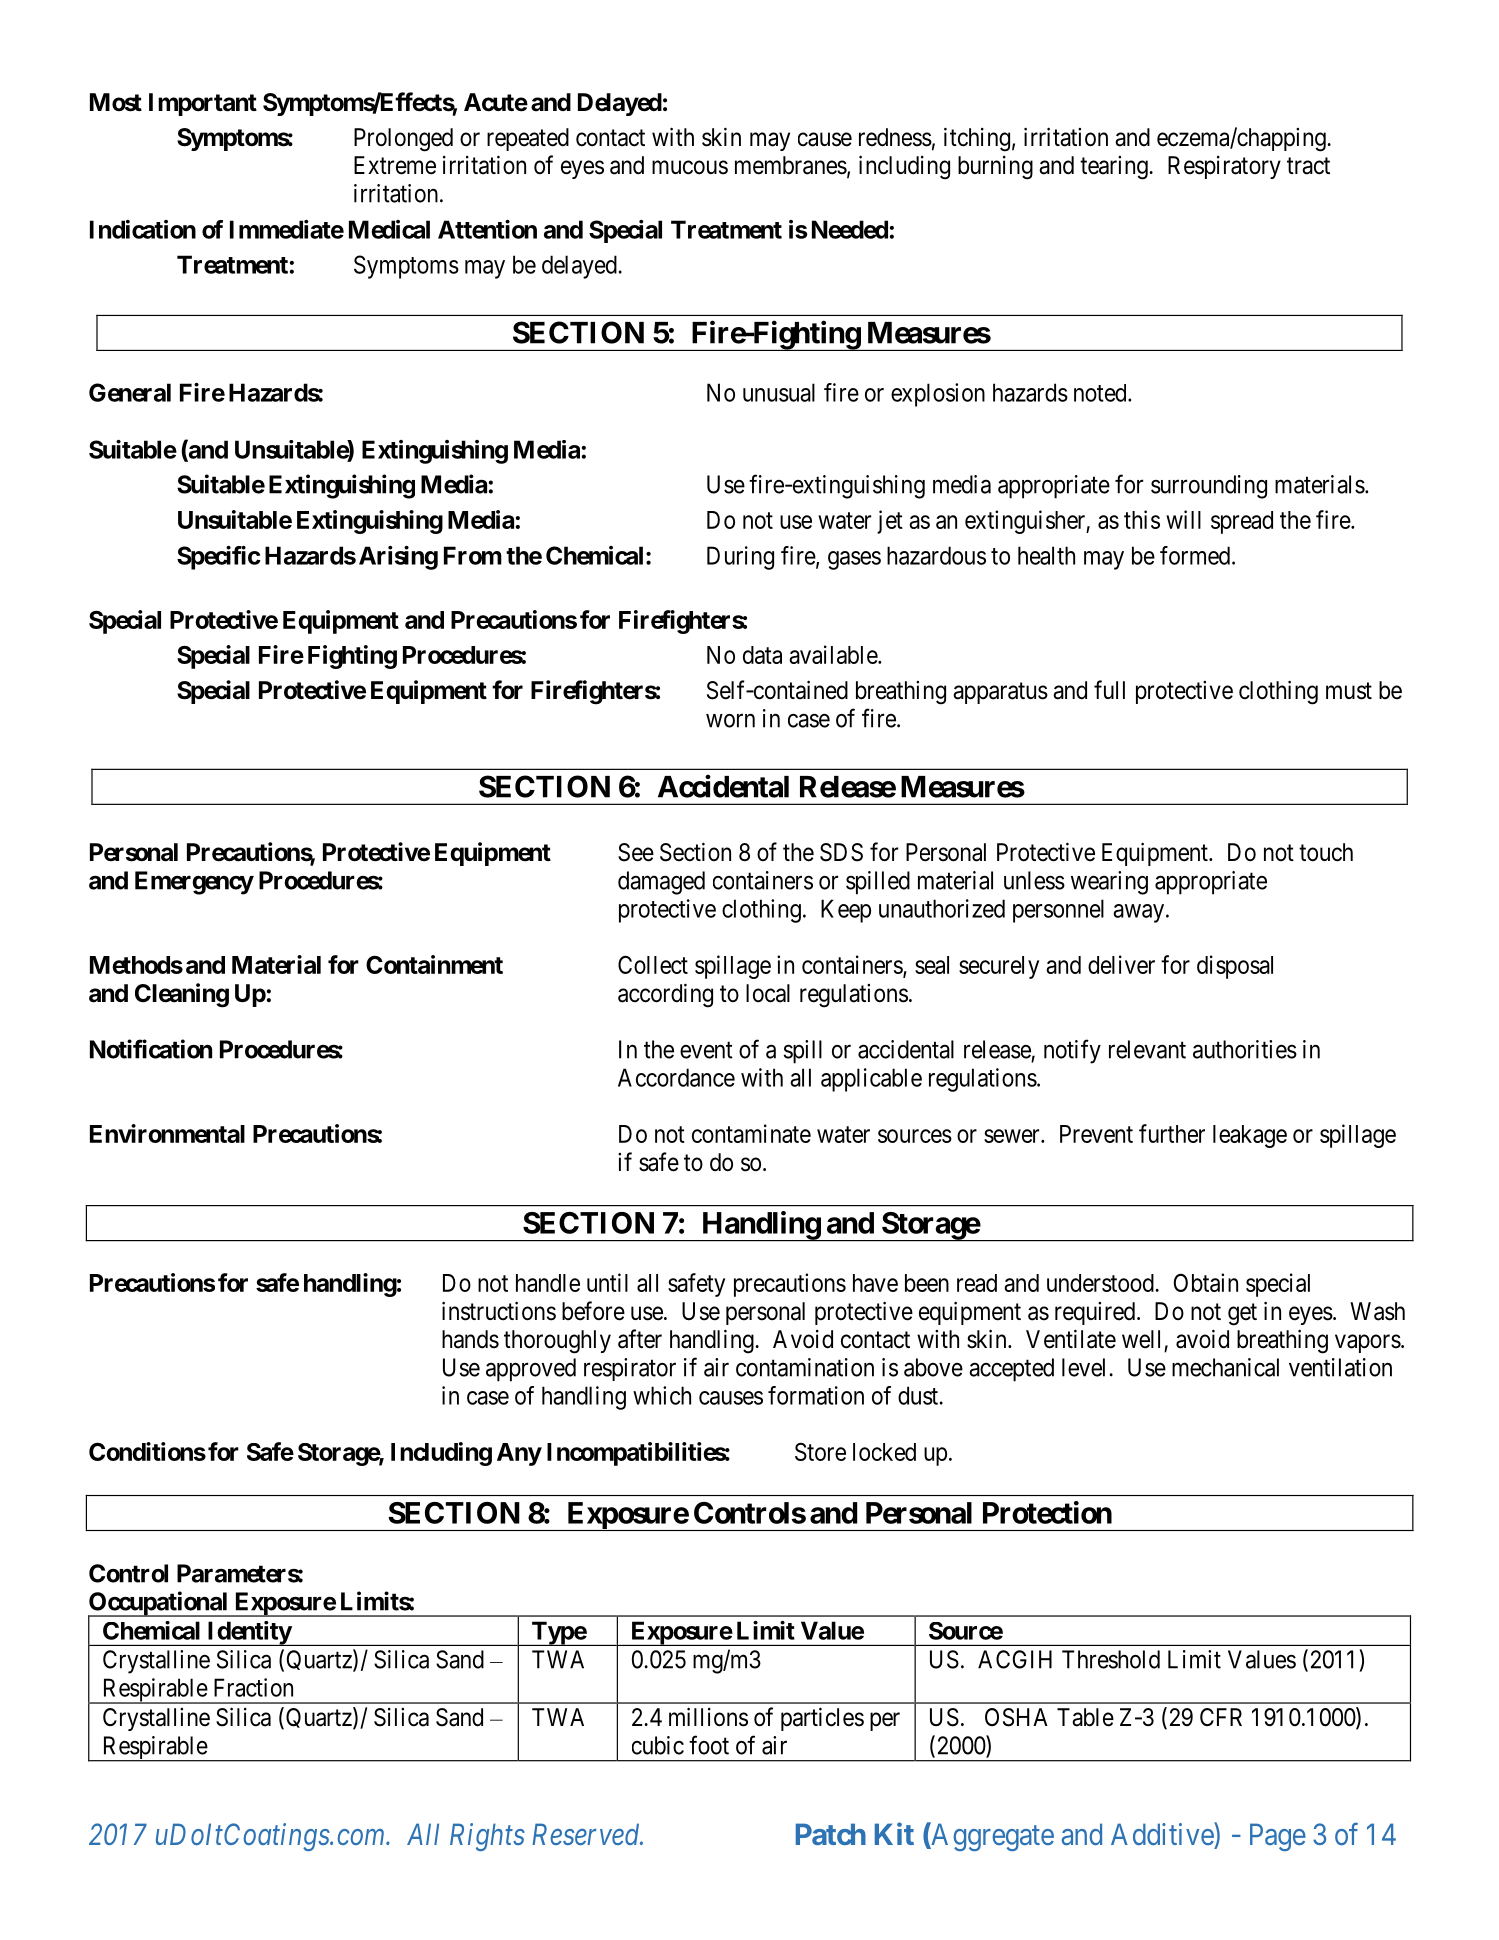  Describe the element at coordinates (1235, 967) in the page. I see `disposal` at that location.
